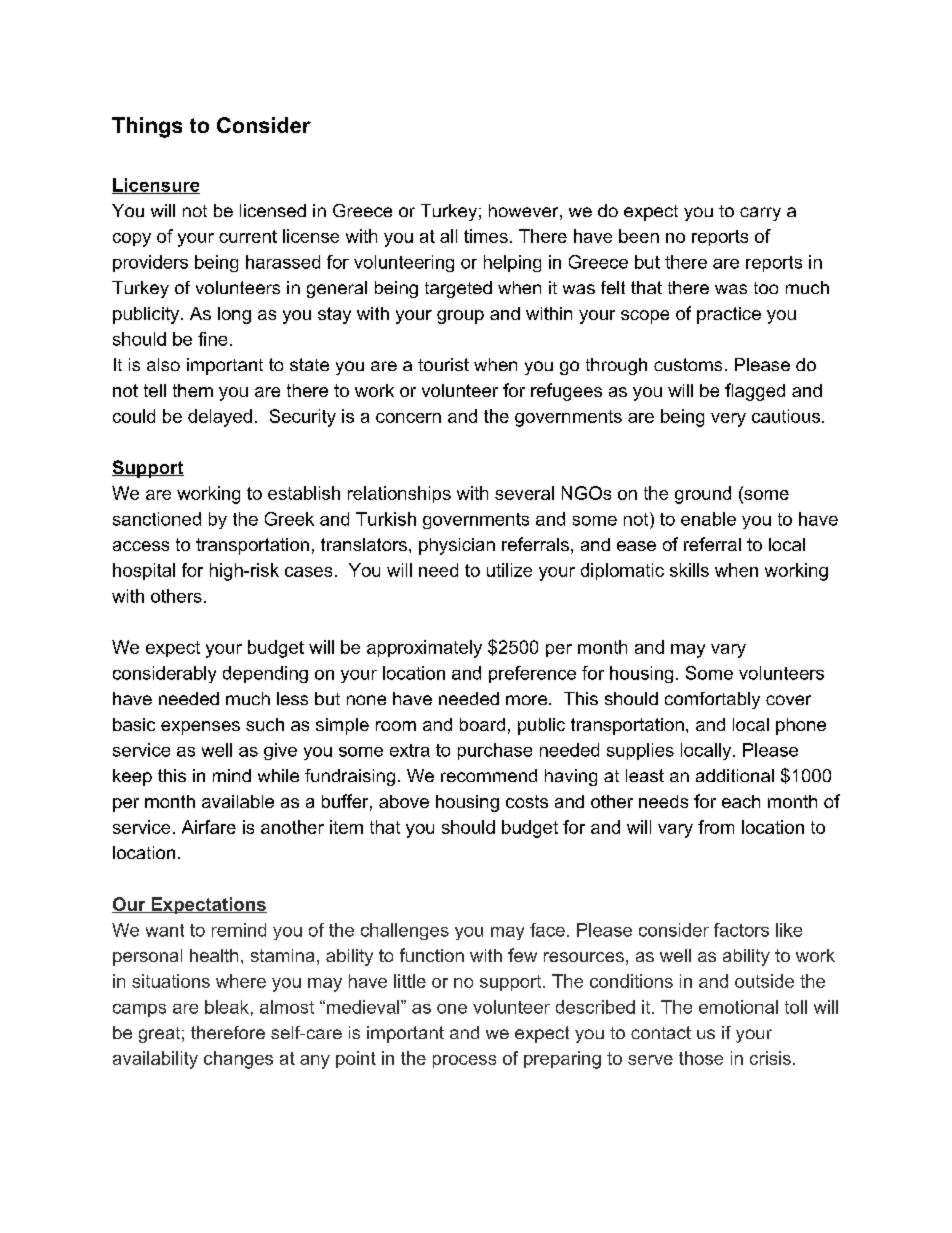 This screenshot has height=1233, width=952. What do you see at coordinates (227, 1007) in the screenshot?
I see `bleak` at bounding box center [227, 1007].
